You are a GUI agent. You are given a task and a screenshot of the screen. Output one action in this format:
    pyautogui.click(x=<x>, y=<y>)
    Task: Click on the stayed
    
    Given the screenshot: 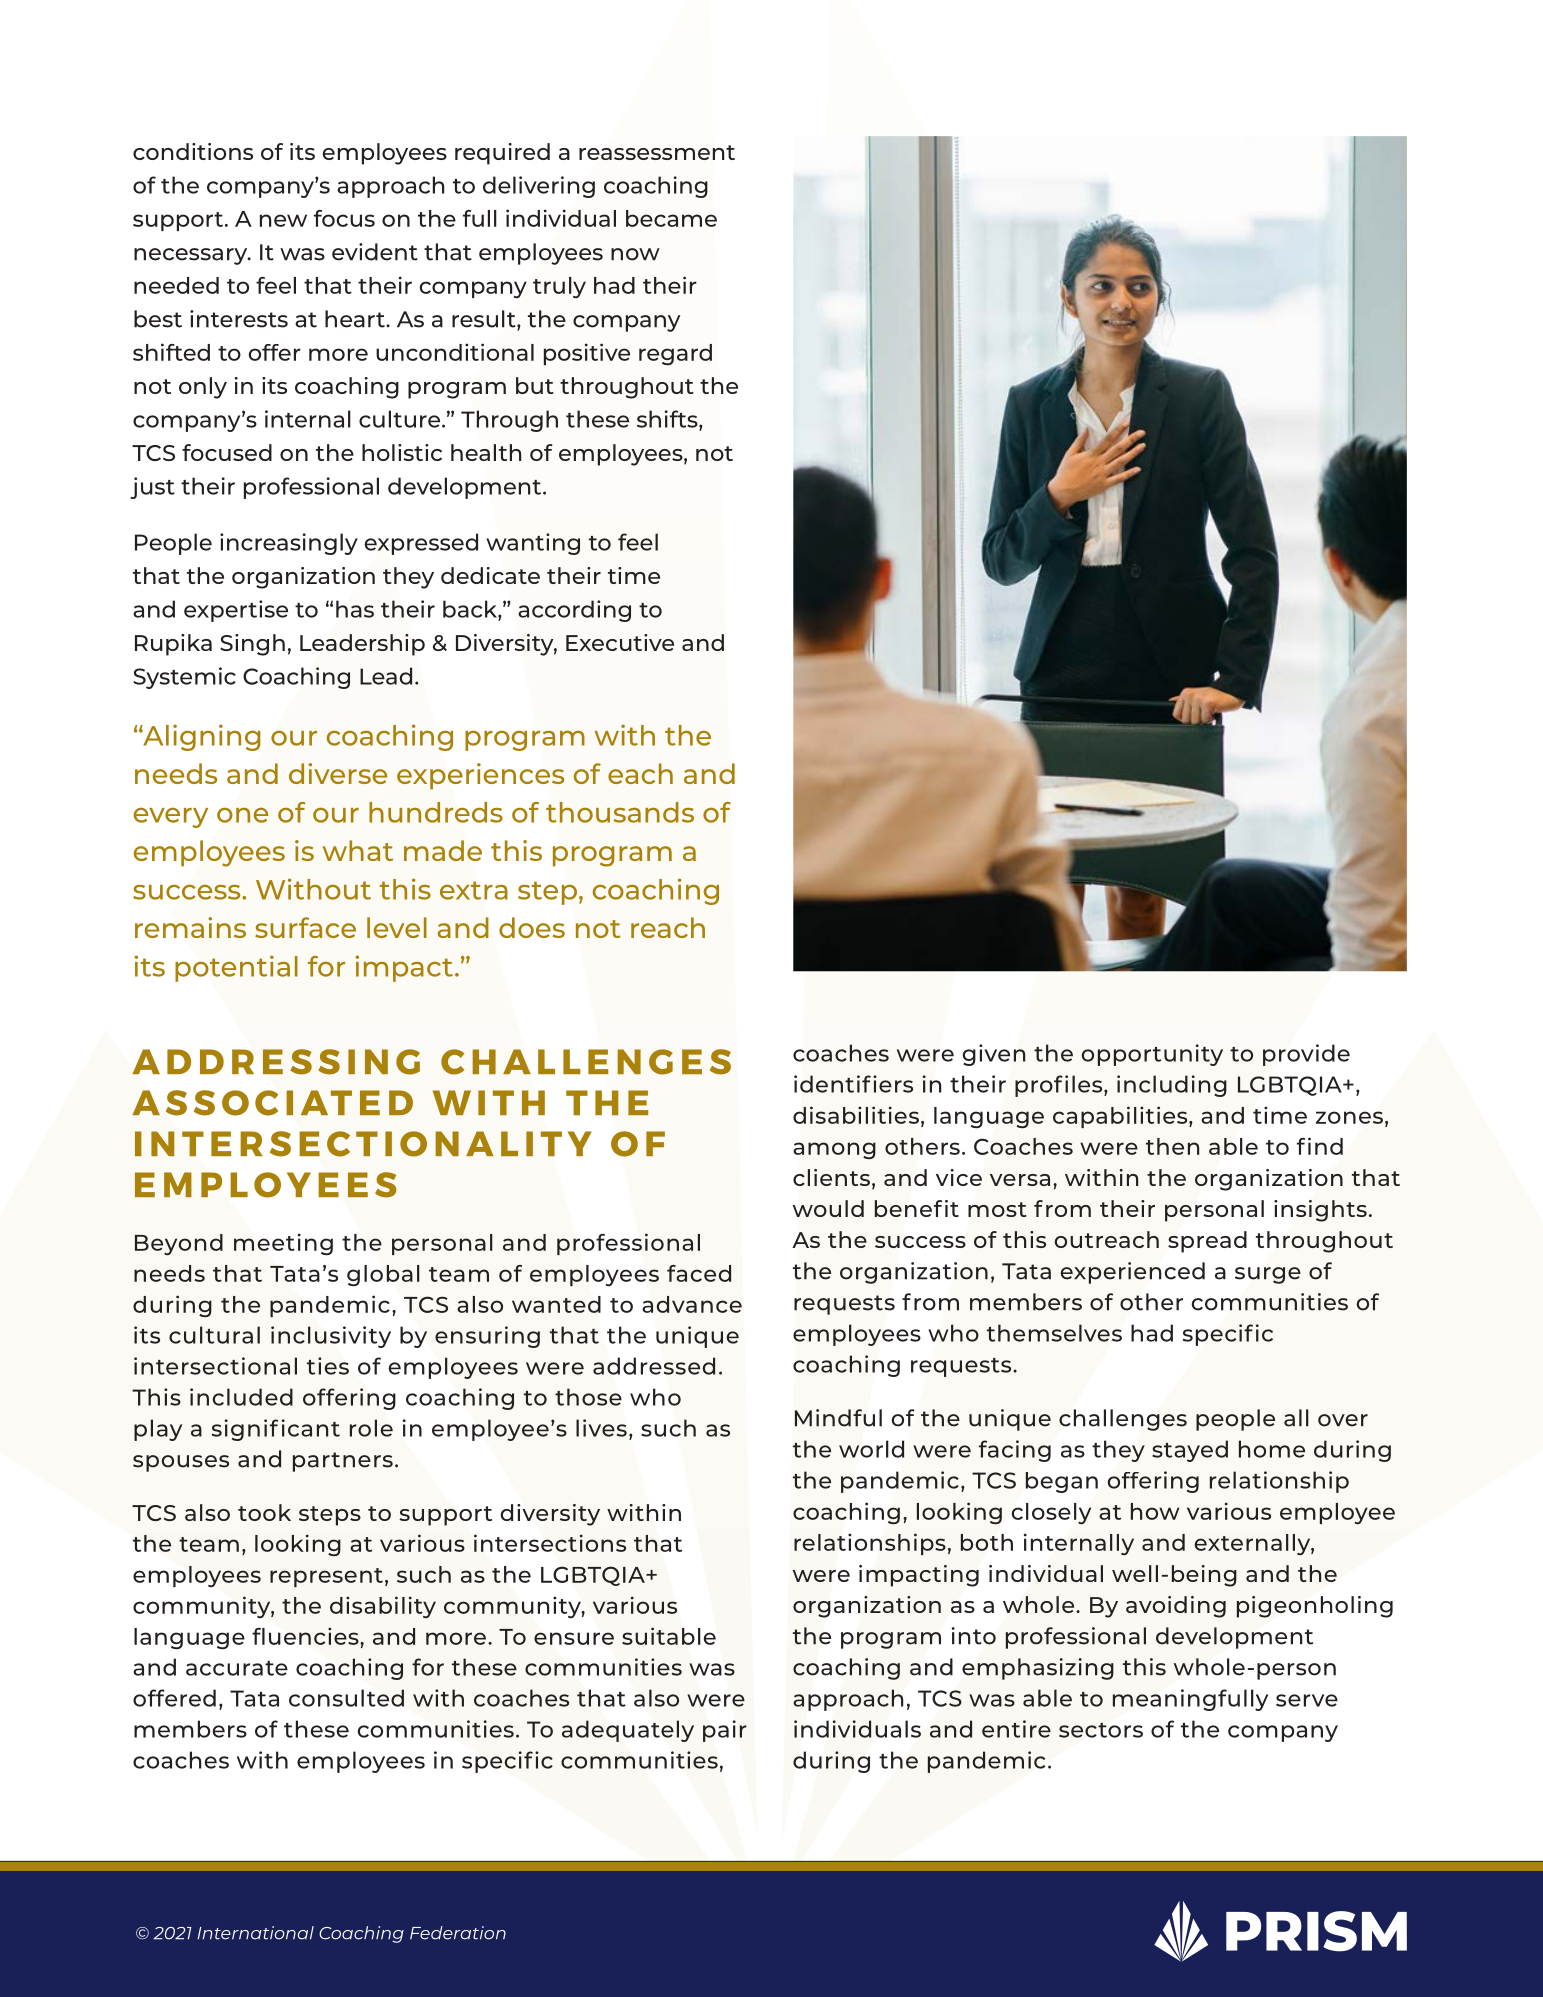 What is the action you would take?
    pyautogui.click(x=1190, y=1451)
